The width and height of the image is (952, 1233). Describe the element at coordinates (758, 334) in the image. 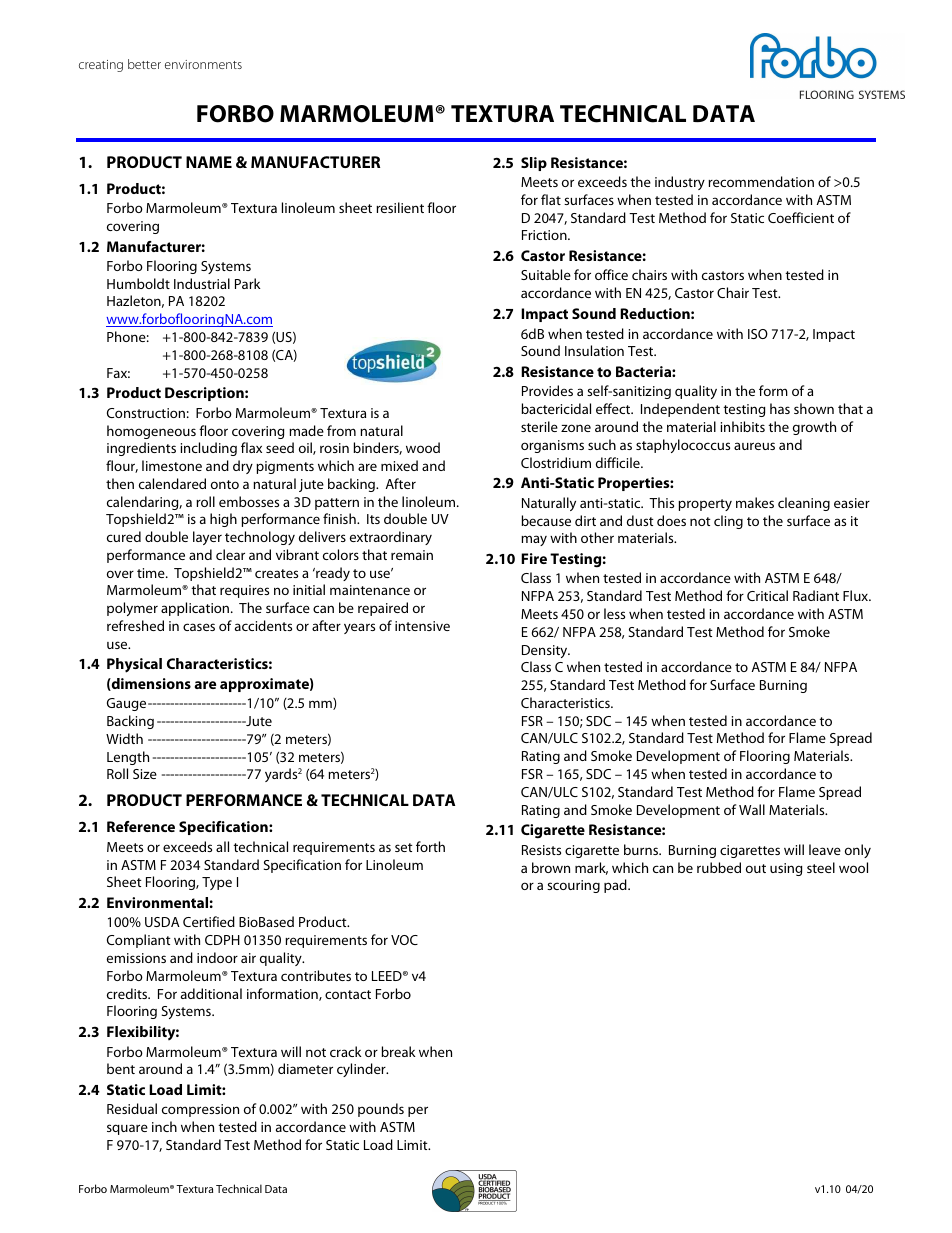

I see `ISO` at that location.
